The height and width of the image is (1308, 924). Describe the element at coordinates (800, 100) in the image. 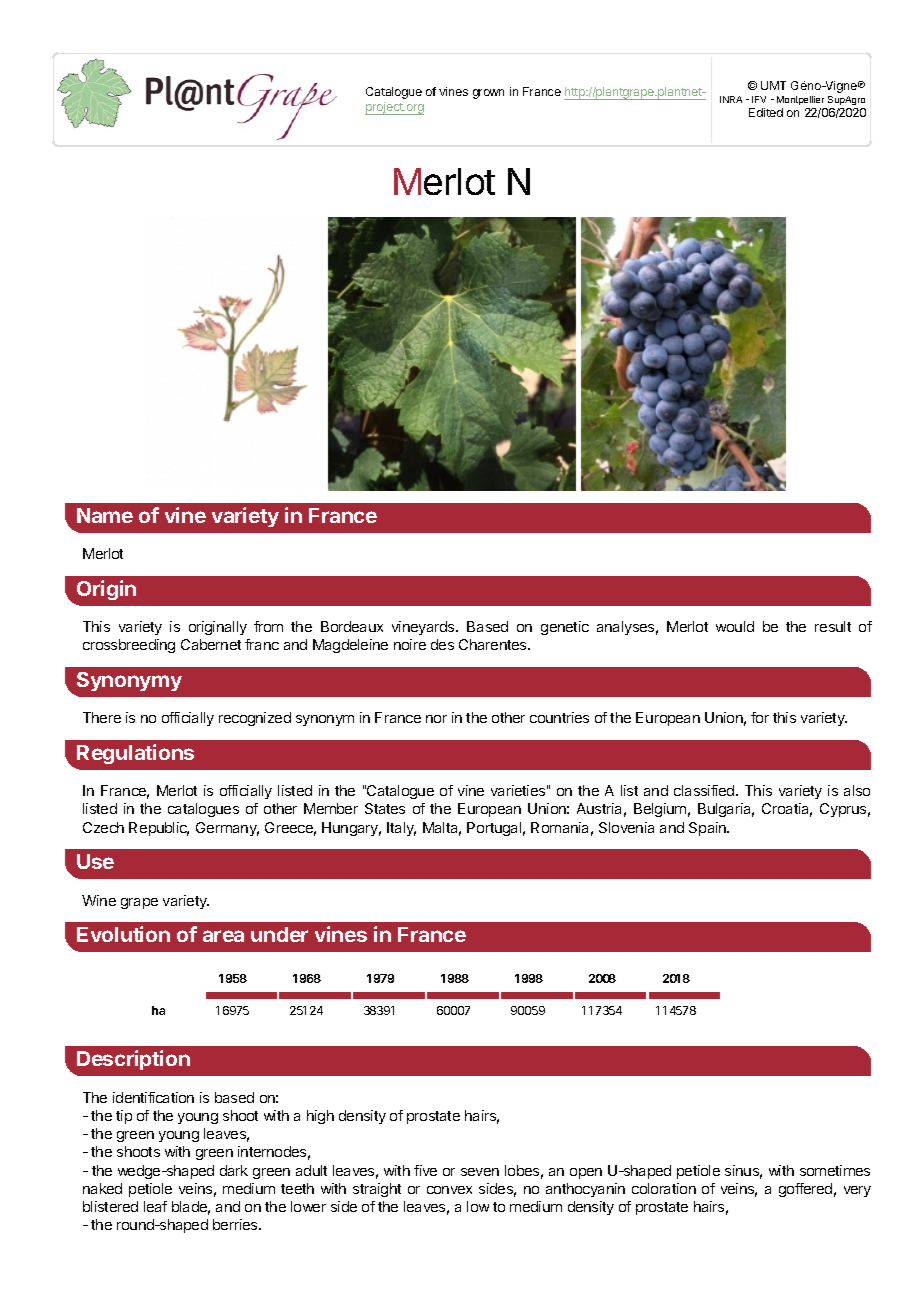

I see `Montpellier` at that location.
